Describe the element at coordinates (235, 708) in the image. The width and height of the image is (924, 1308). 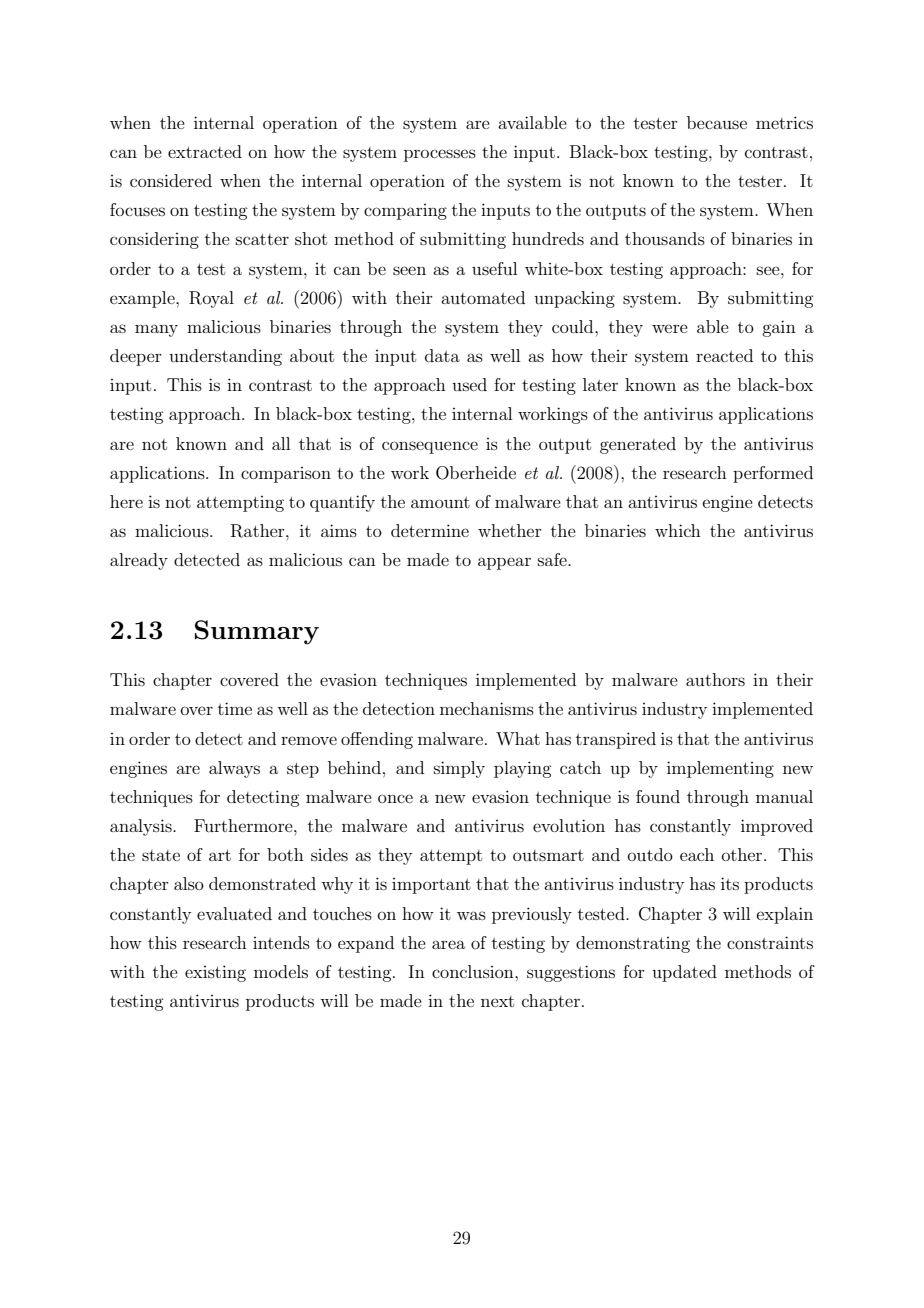
I see `time` at that location.
